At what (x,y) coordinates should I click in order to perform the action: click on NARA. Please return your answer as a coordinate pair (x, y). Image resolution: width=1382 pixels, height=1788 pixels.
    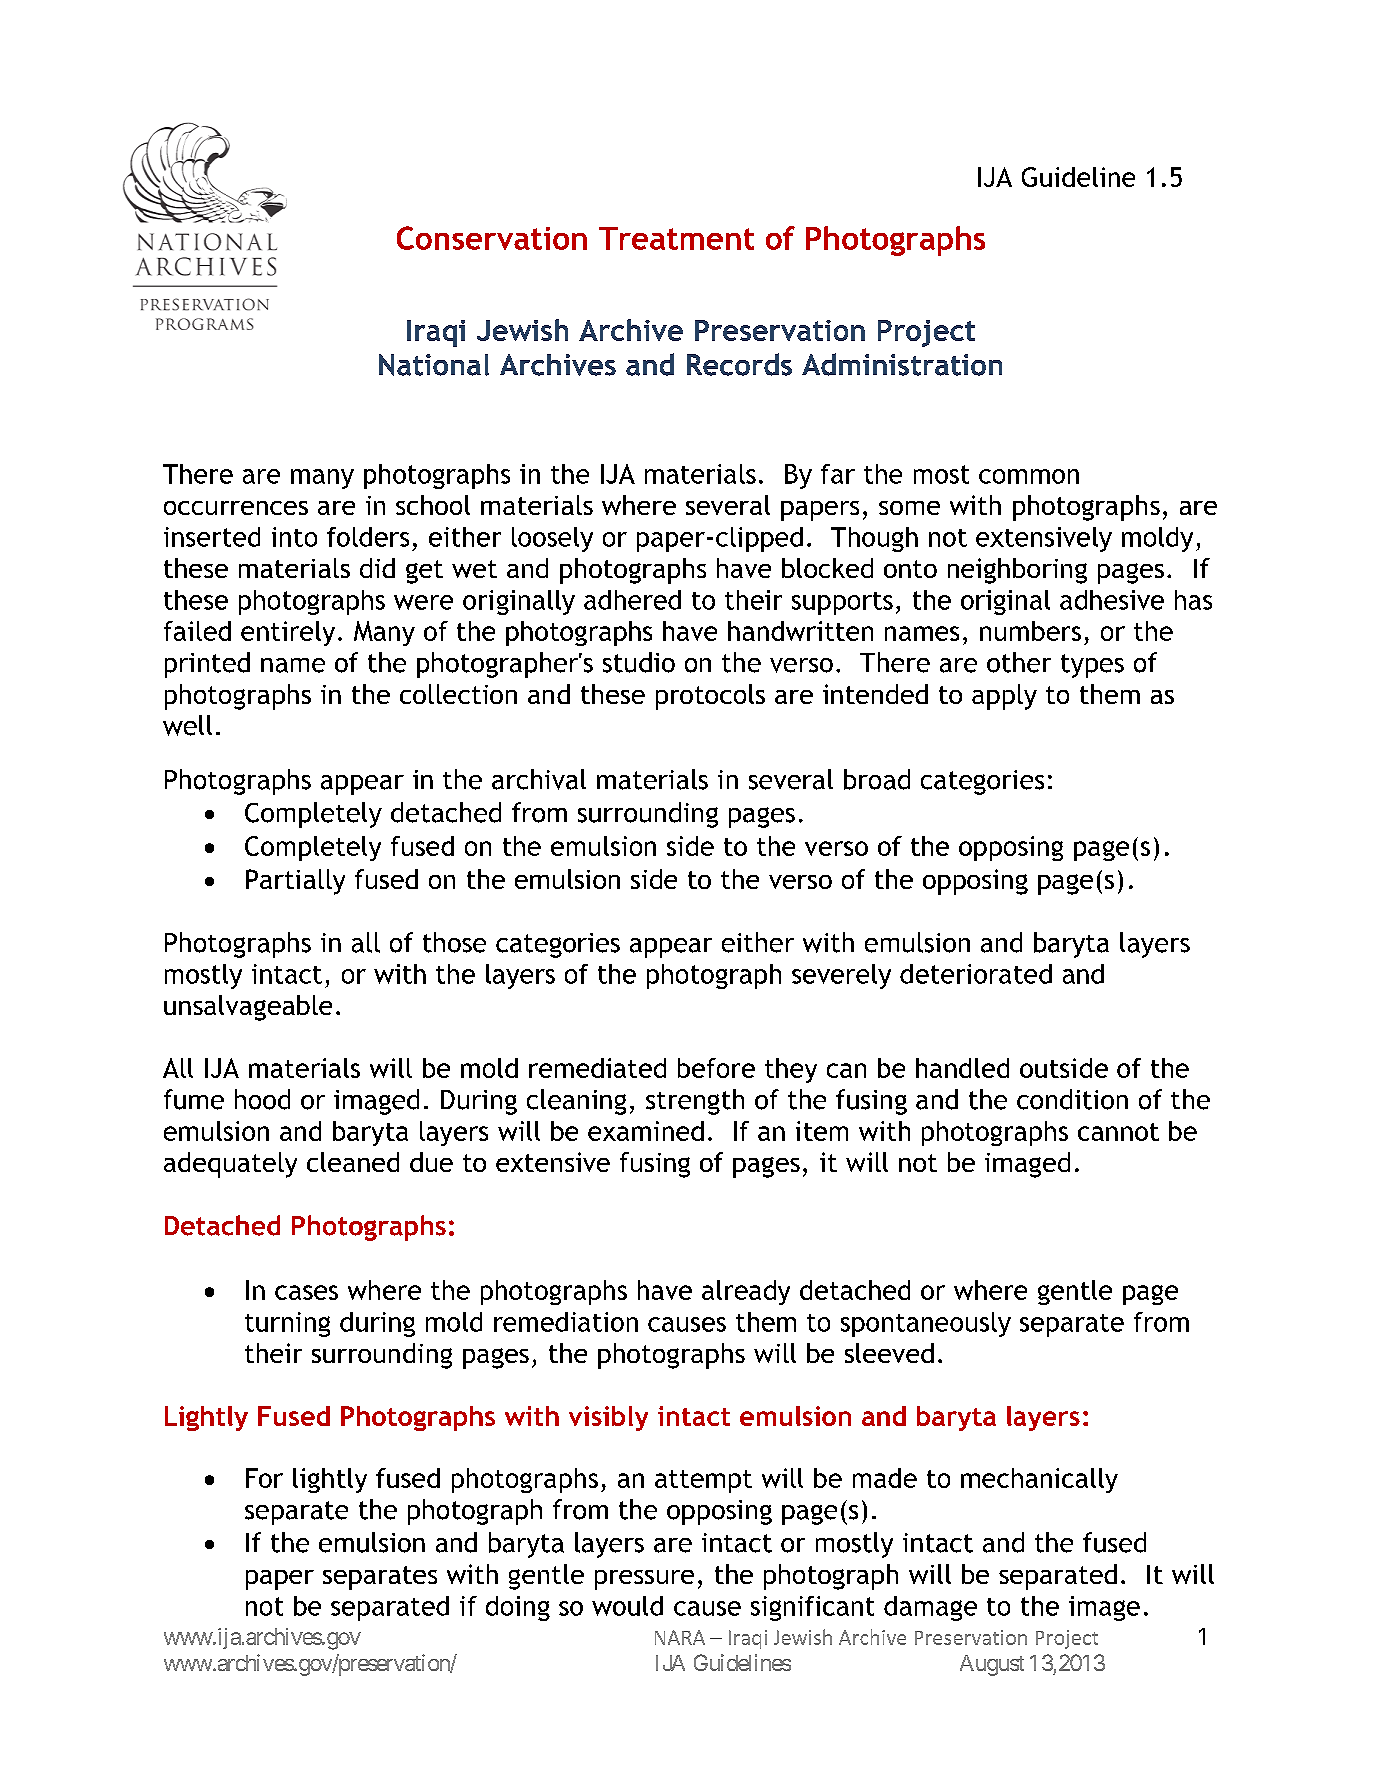
    Looking at the image, I should click on (680, 1637).
